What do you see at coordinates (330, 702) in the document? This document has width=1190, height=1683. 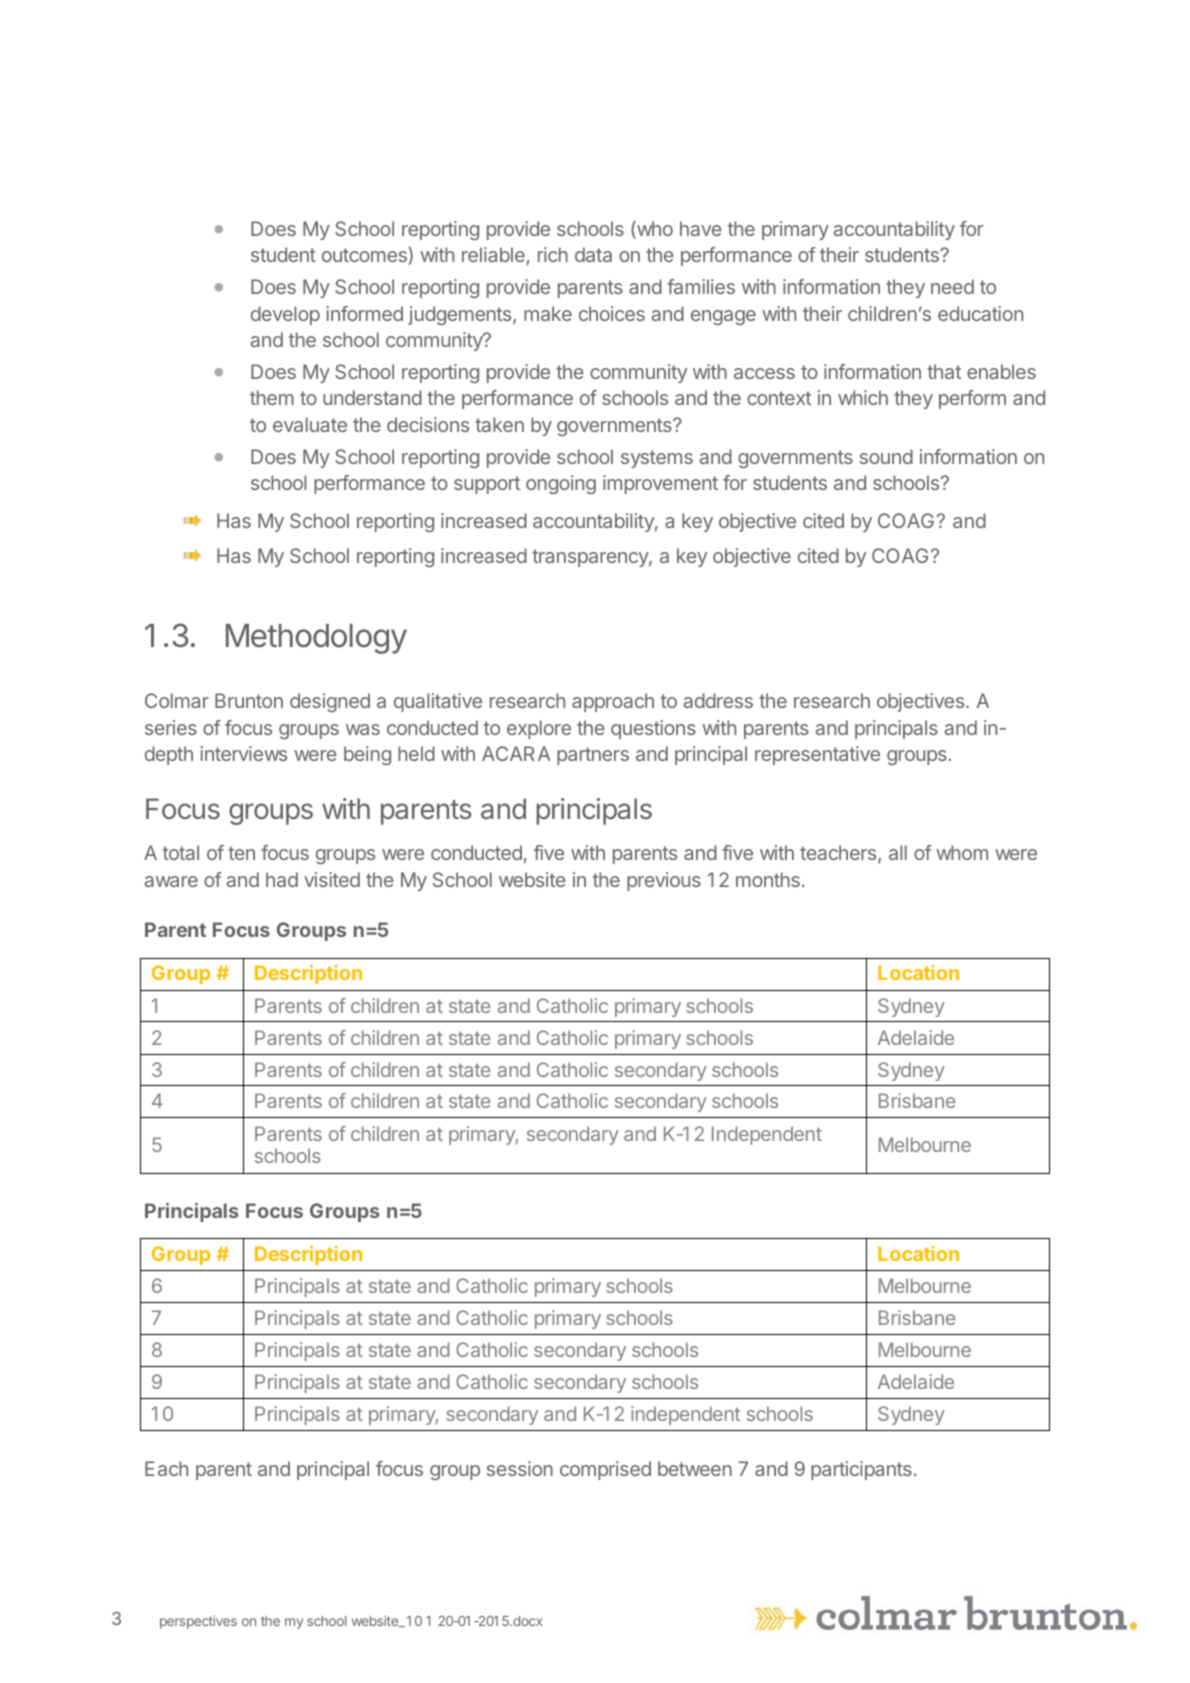 I see `designed` at bounding box center [330, 702].
